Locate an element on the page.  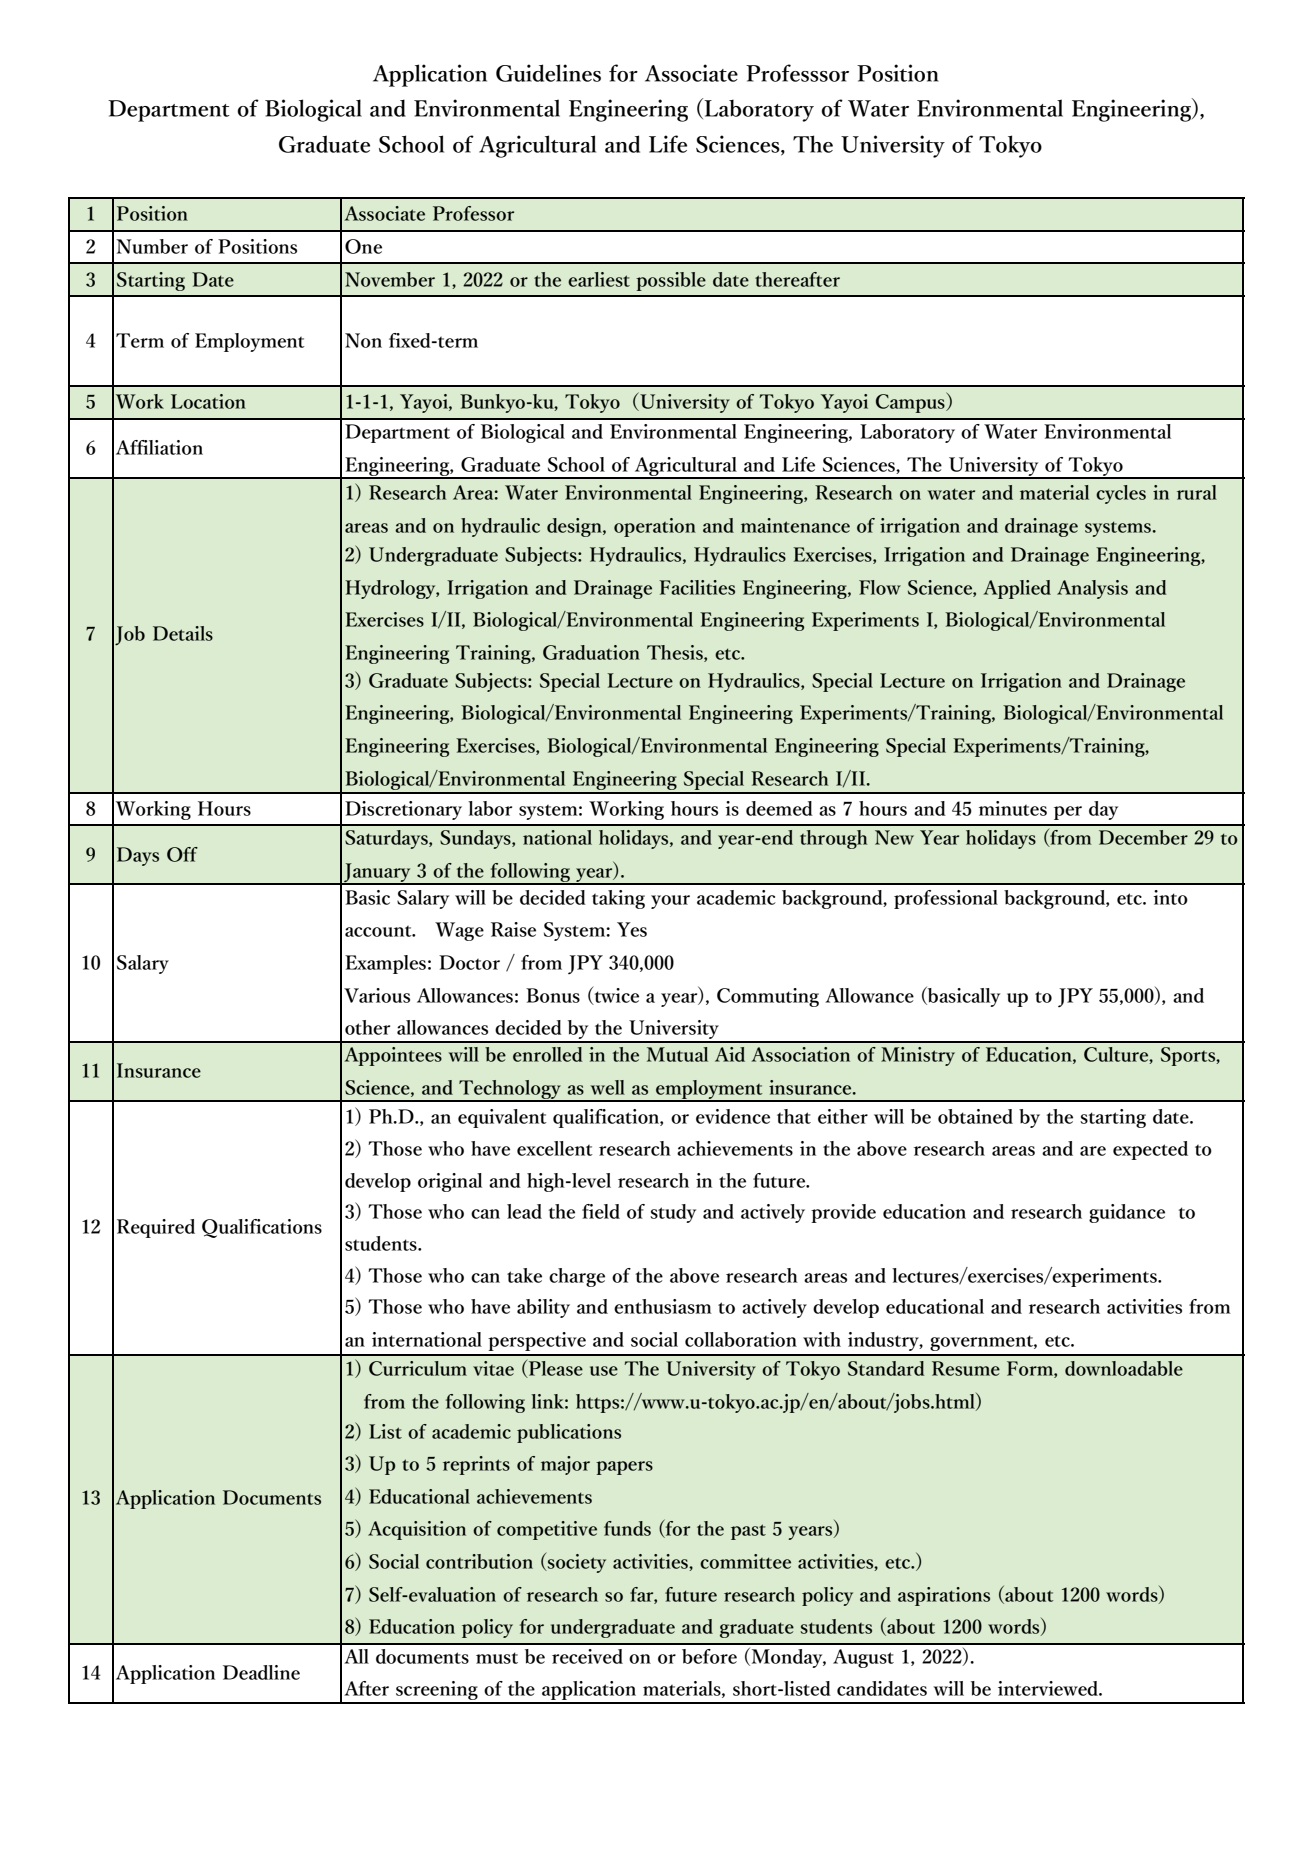
Guidelines is located at coordinates (548, 73).
